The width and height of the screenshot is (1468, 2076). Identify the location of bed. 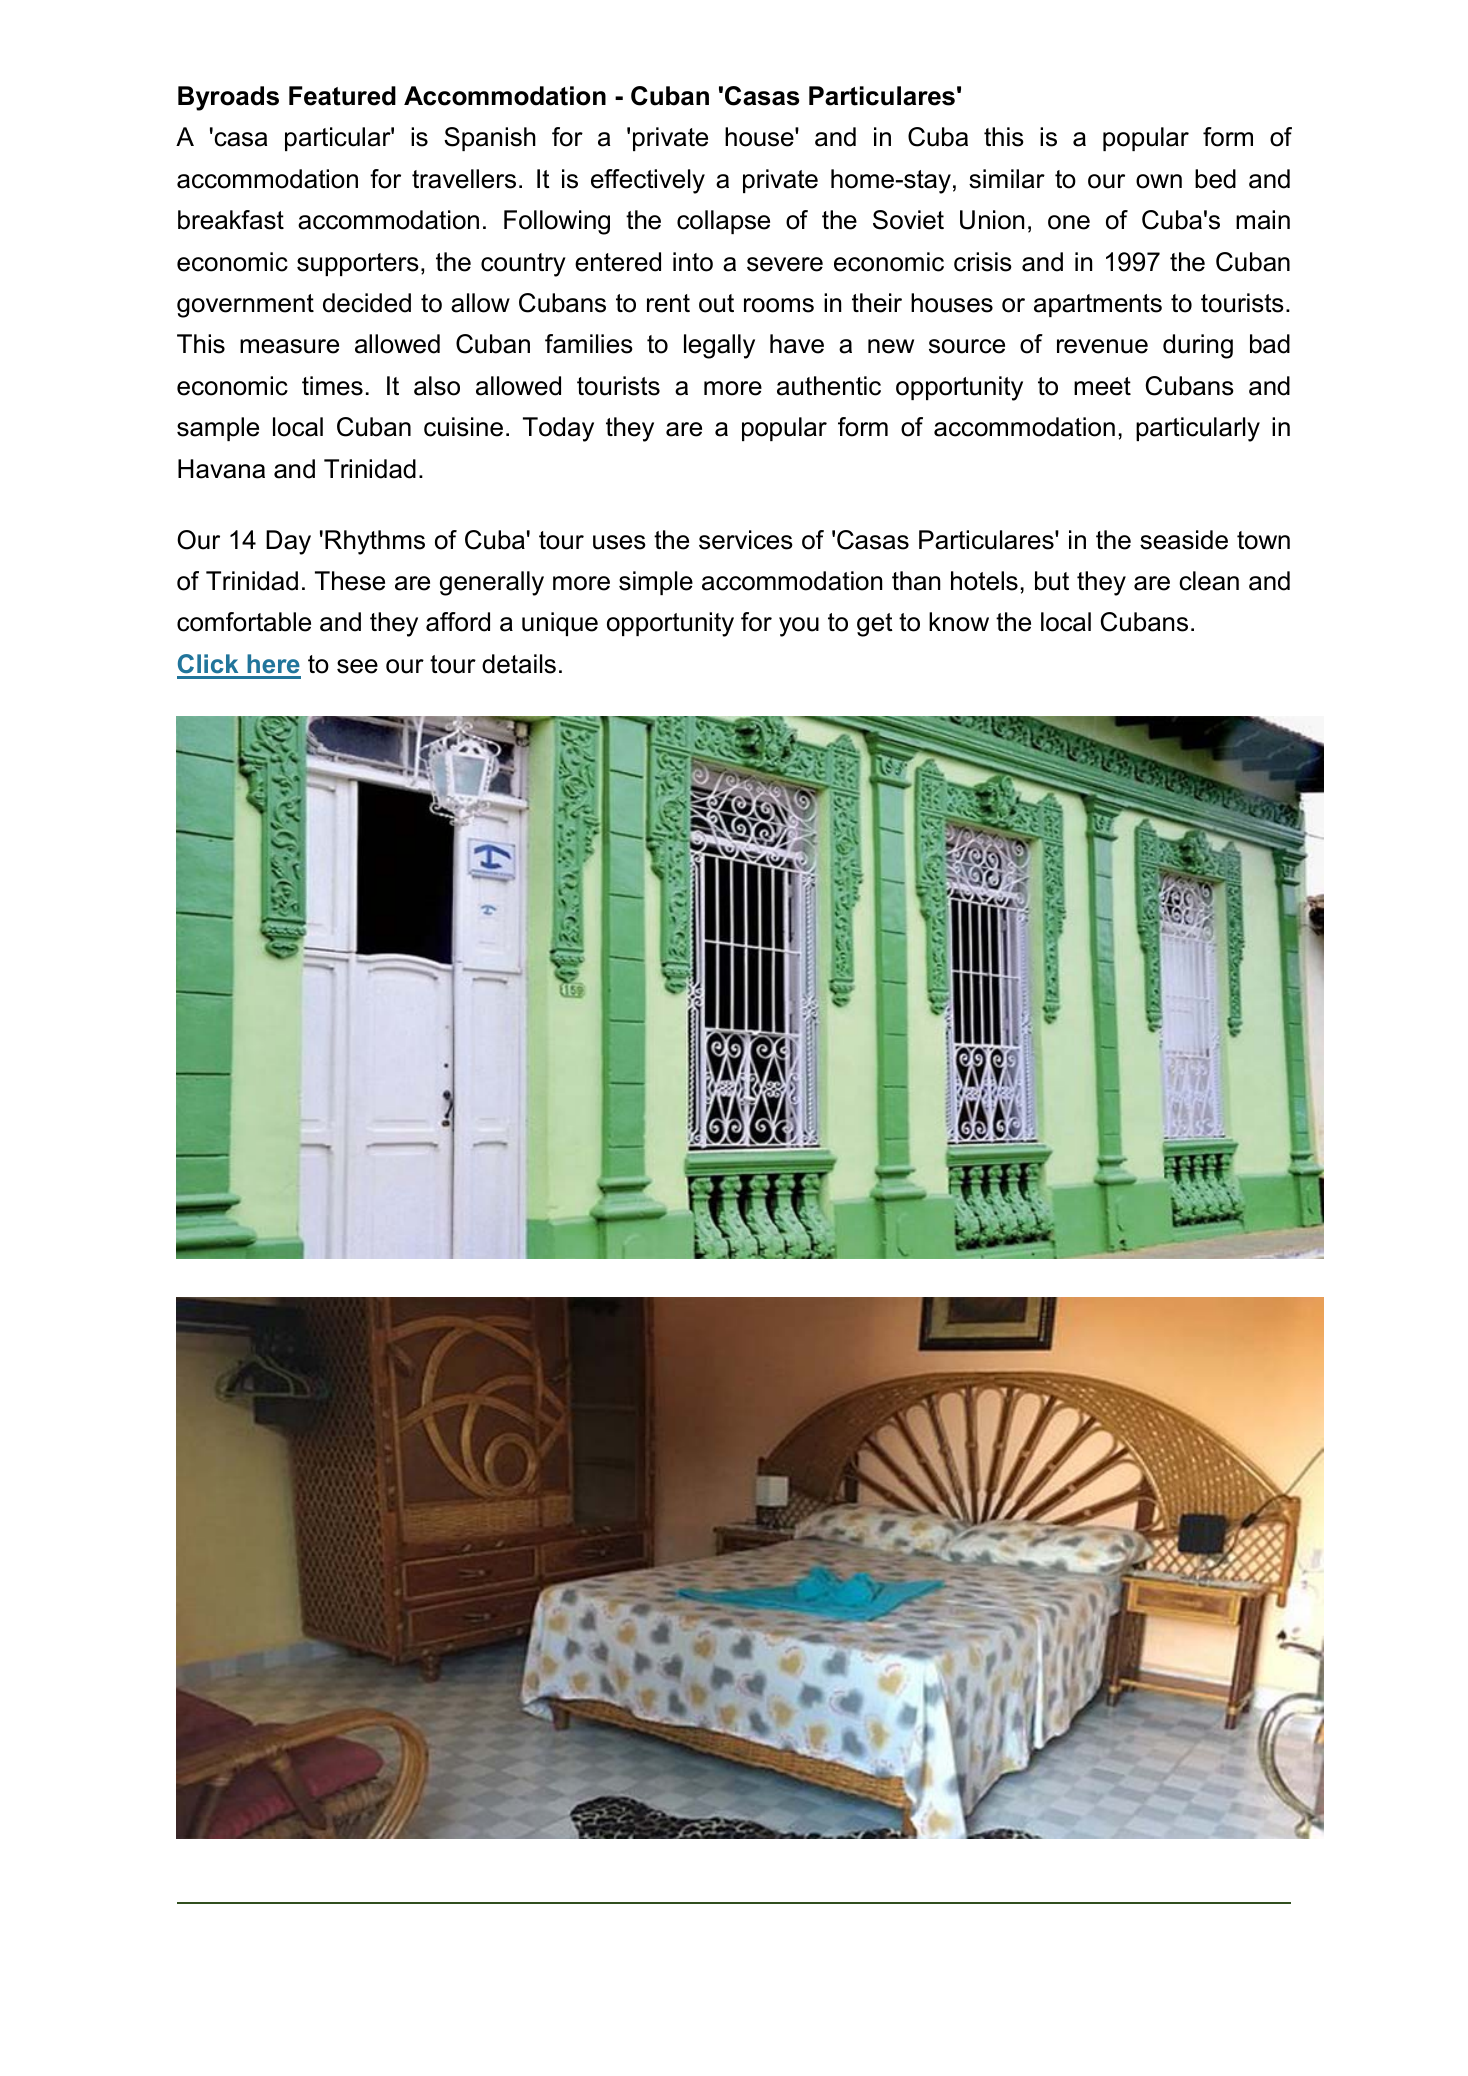
(1215, 179).
